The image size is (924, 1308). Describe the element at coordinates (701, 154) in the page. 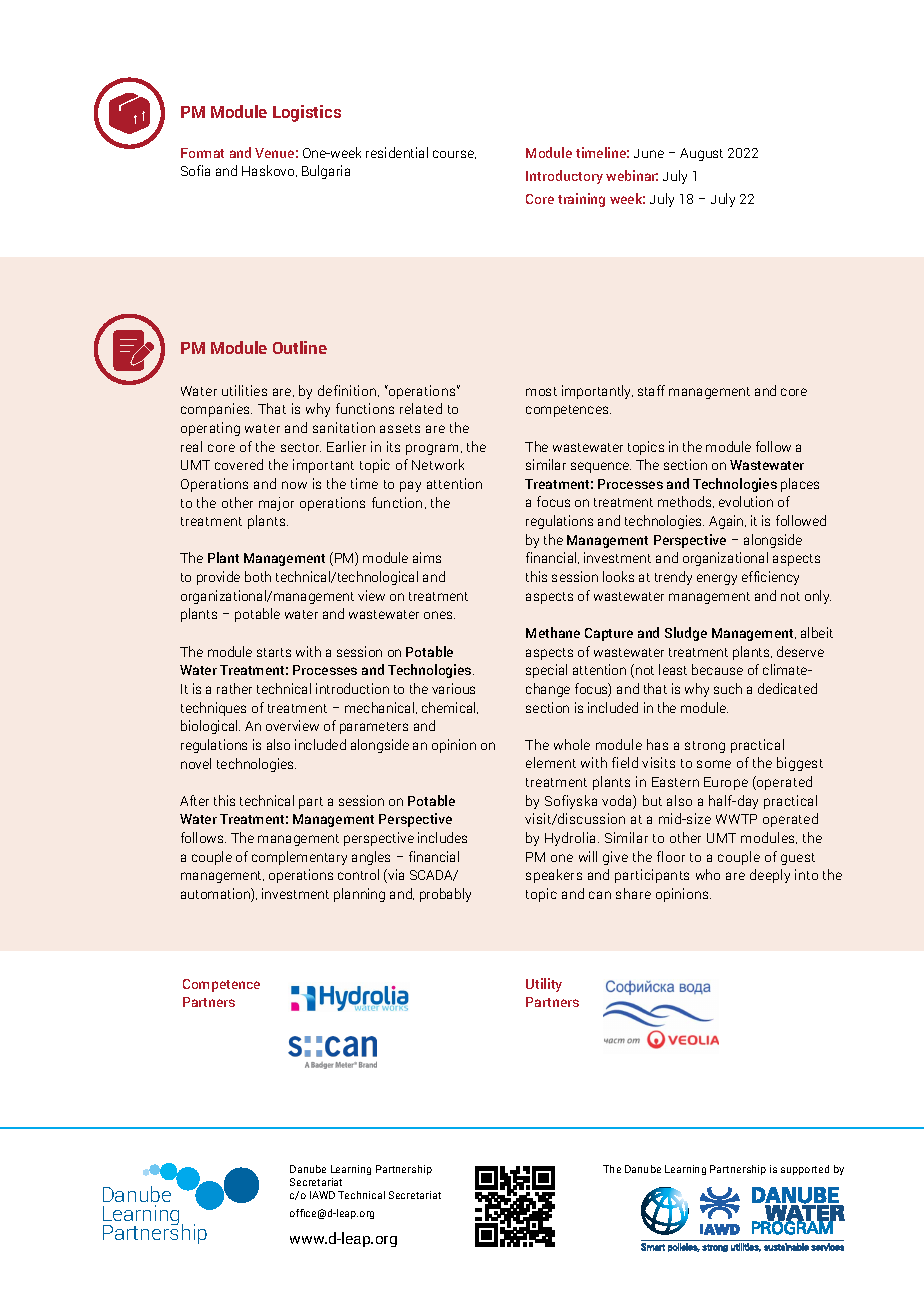

I see `August` at that location.
